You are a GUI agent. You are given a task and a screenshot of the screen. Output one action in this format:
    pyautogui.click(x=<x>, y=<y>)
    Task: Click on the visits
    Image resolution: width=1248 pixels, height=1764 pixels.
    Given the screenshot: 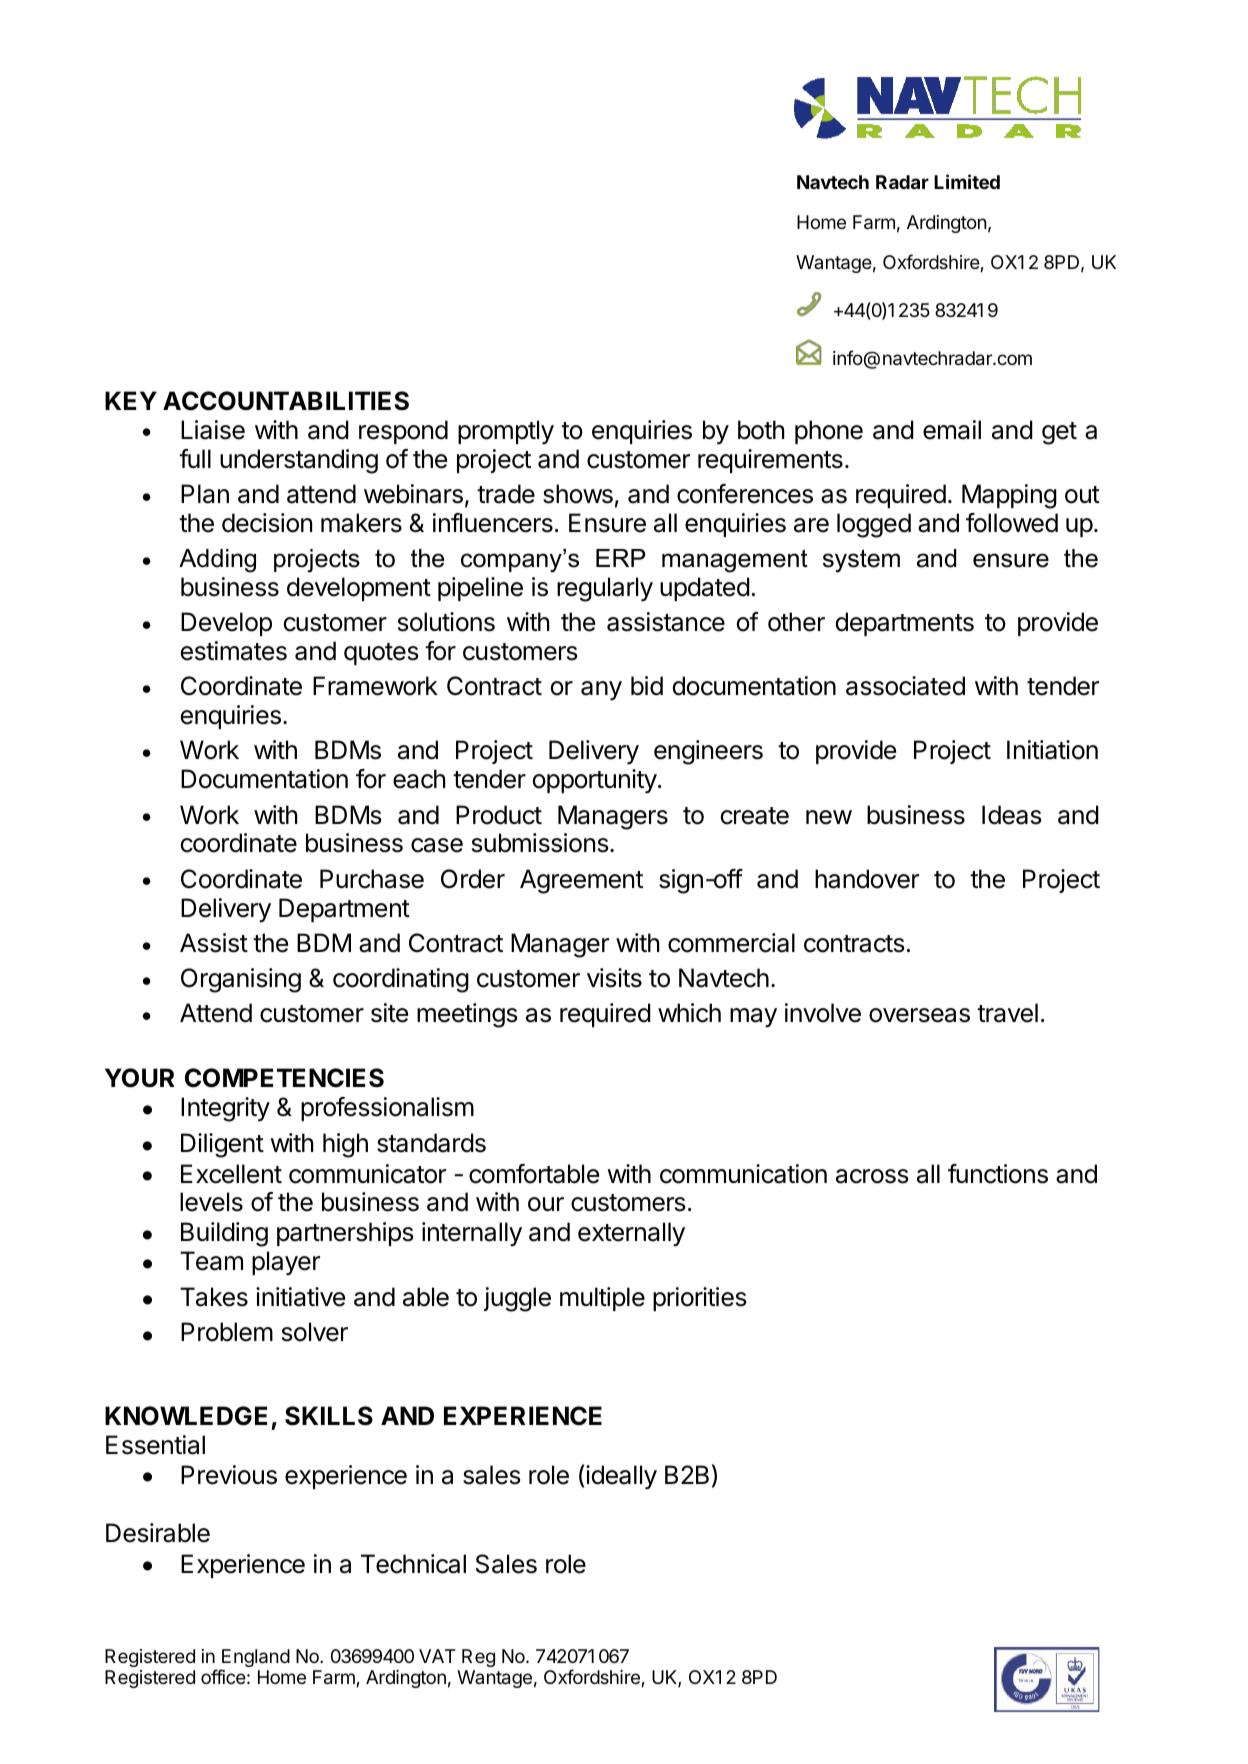 What is the action you would take?
    pyautogui.click(x=614, y=978)
